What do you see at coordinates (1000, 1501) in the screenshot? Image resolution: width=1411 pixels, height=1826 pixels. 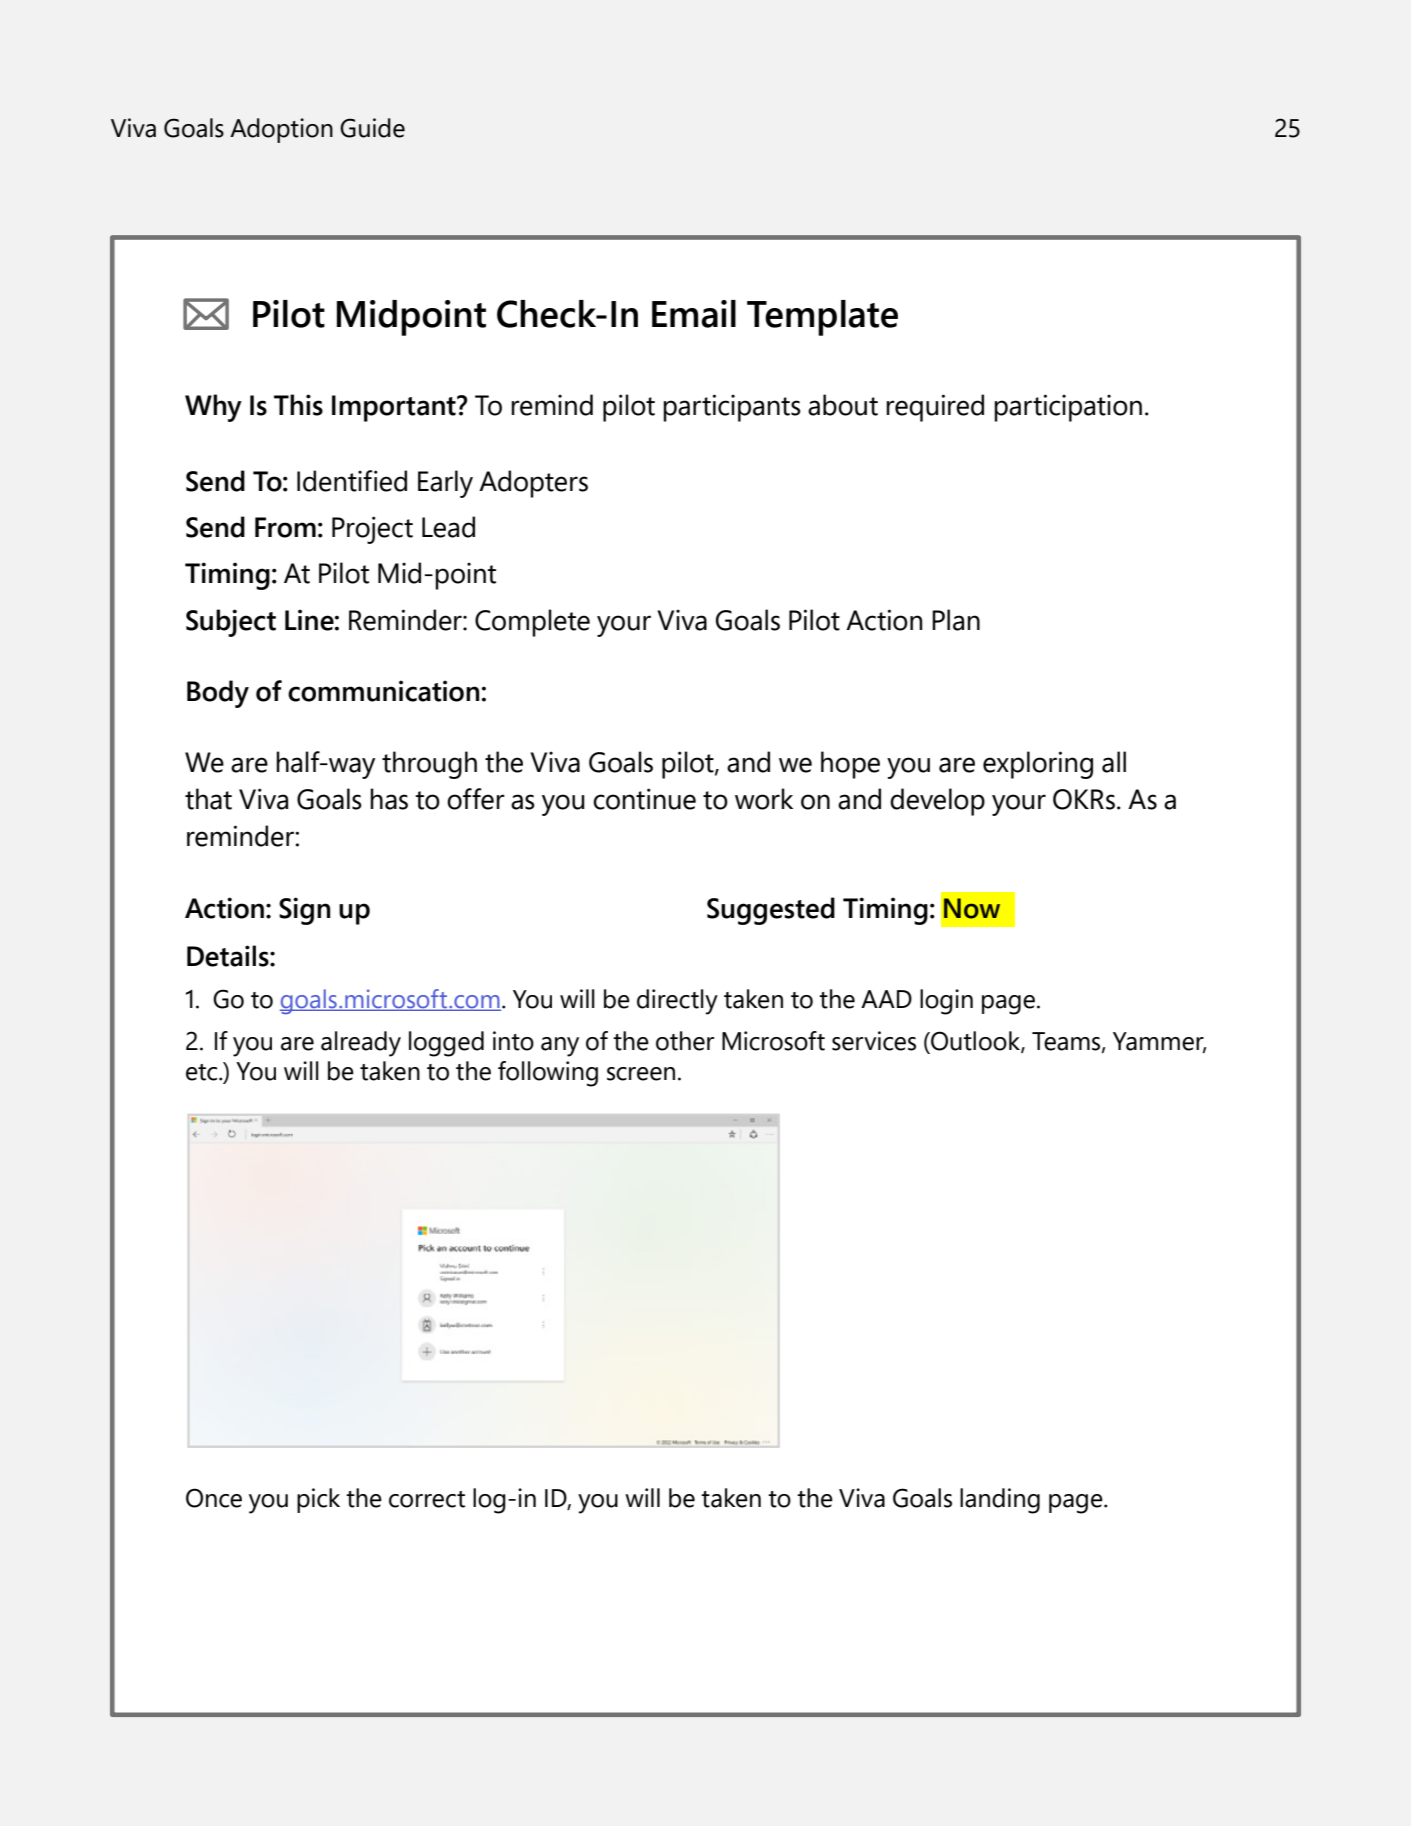 I see `landing` at bounding box center [1000, 1501].
